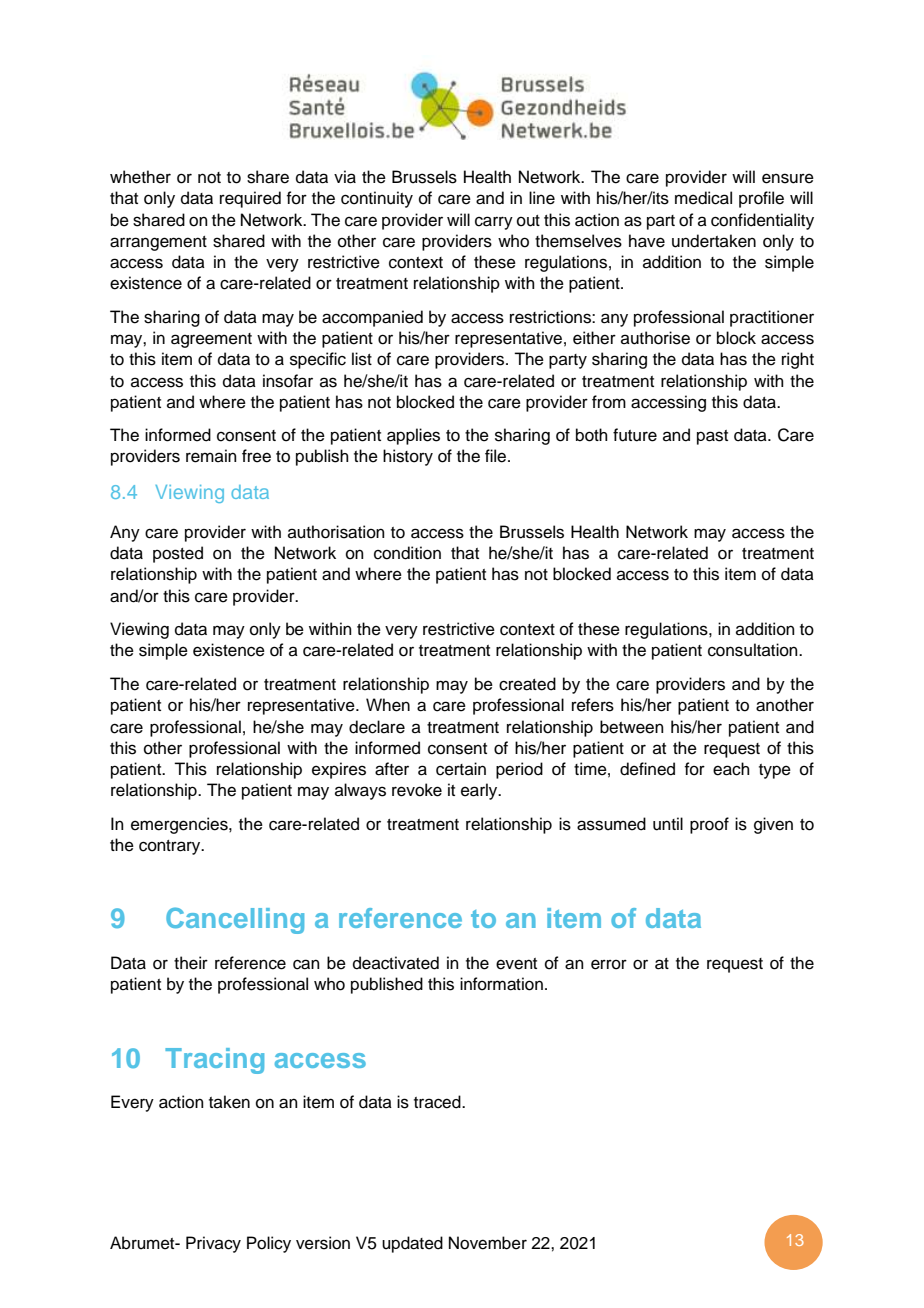  Describe the element at coordinates (703, 198) in the screenshot. I see `medical` at that location.
